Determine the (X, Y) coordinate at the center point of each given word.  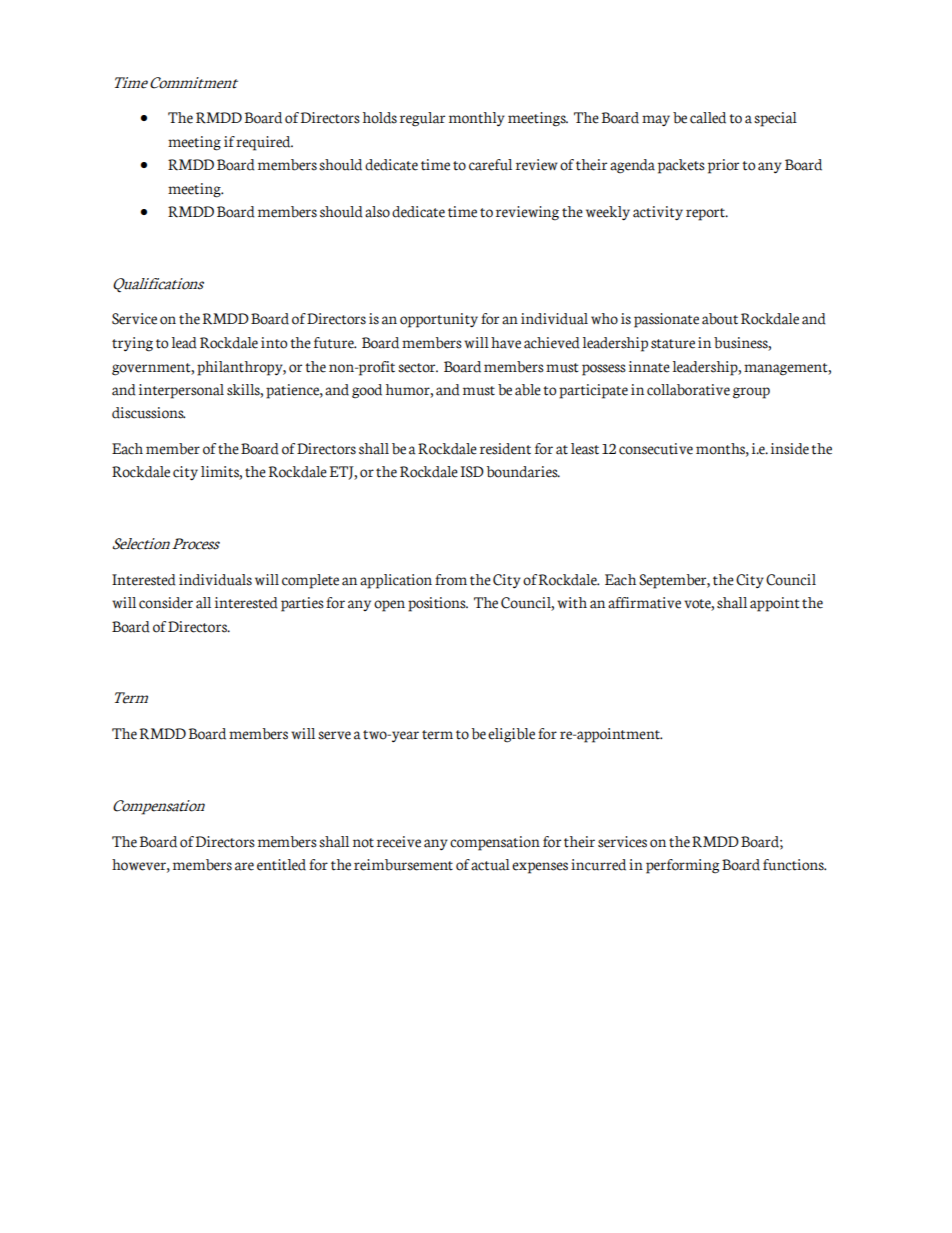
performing (682, 866)
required (264, 143)
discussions (148, 413)
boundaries (523, 472)
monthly (477, 119)
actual (490, 865)
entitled (281, 865)
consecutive (656, 449)
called (708, 118)
